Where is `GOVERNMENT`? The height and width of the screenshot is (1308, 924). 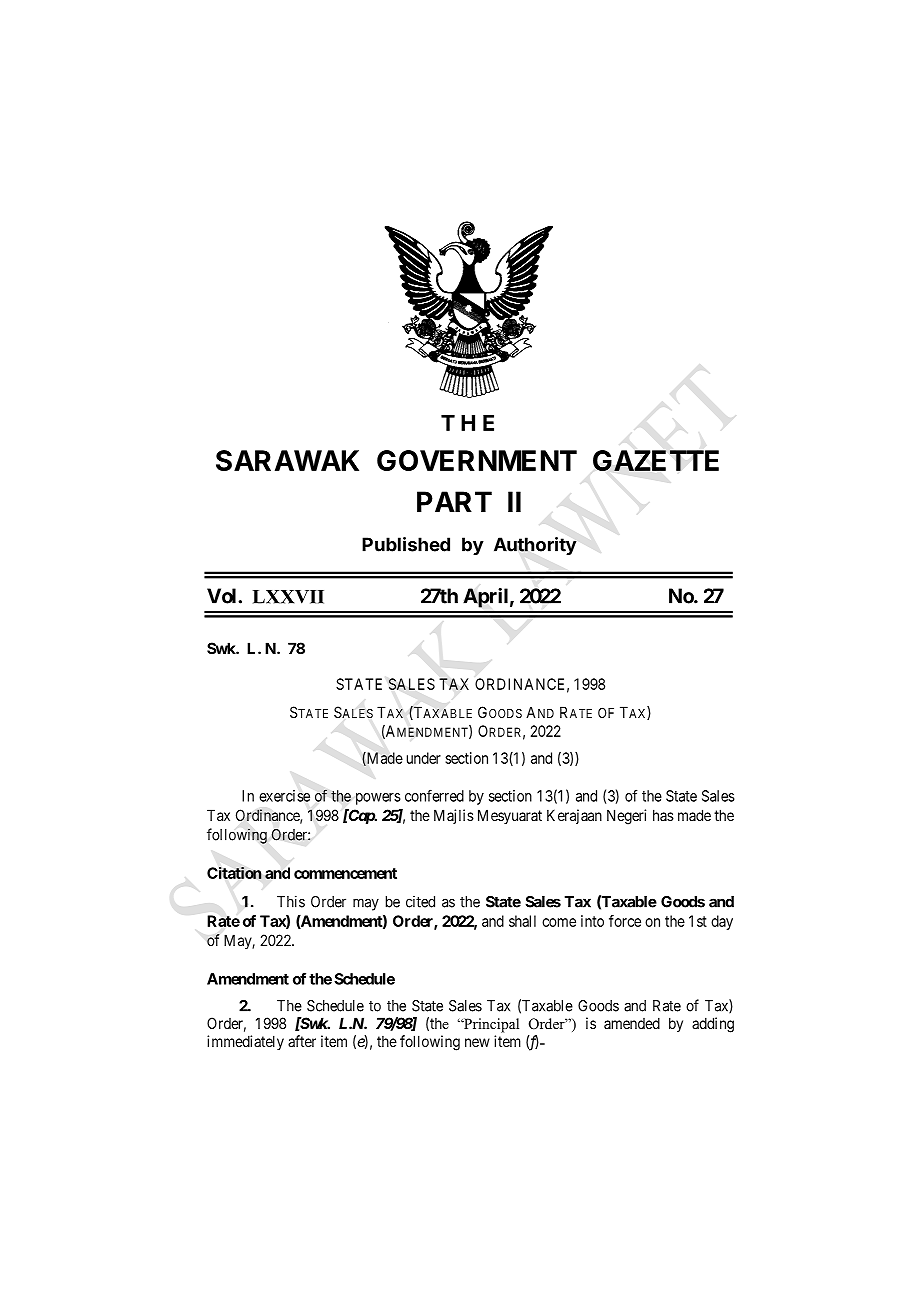 GOVERNMENT is located at coordinates (477, 460).
